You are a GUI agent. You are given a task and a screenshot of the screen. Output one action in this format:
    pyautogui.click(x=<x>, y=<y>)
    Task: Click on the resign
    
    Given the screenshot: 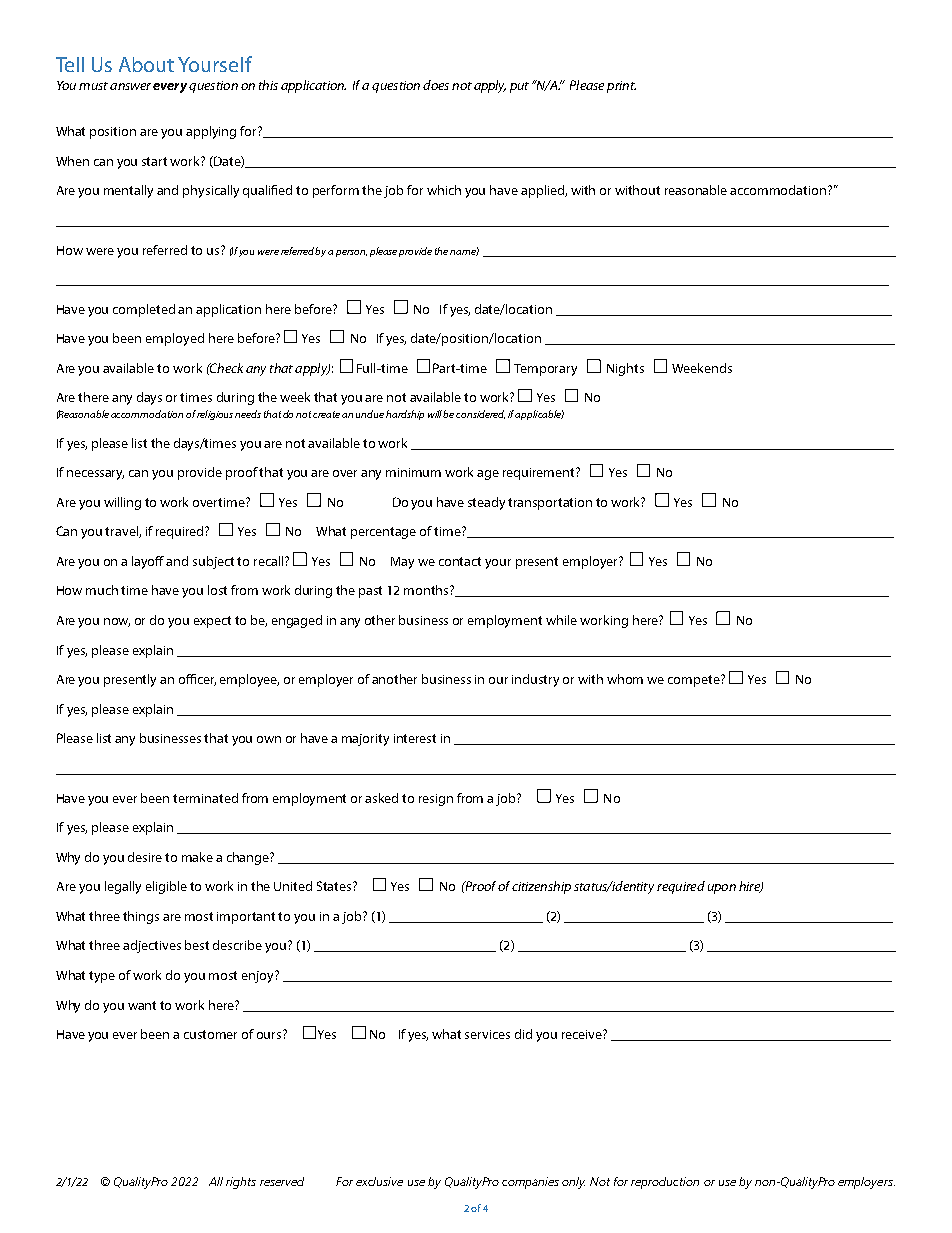 What is the action you would take?
    pyautogui.click(x=436, y=800)
